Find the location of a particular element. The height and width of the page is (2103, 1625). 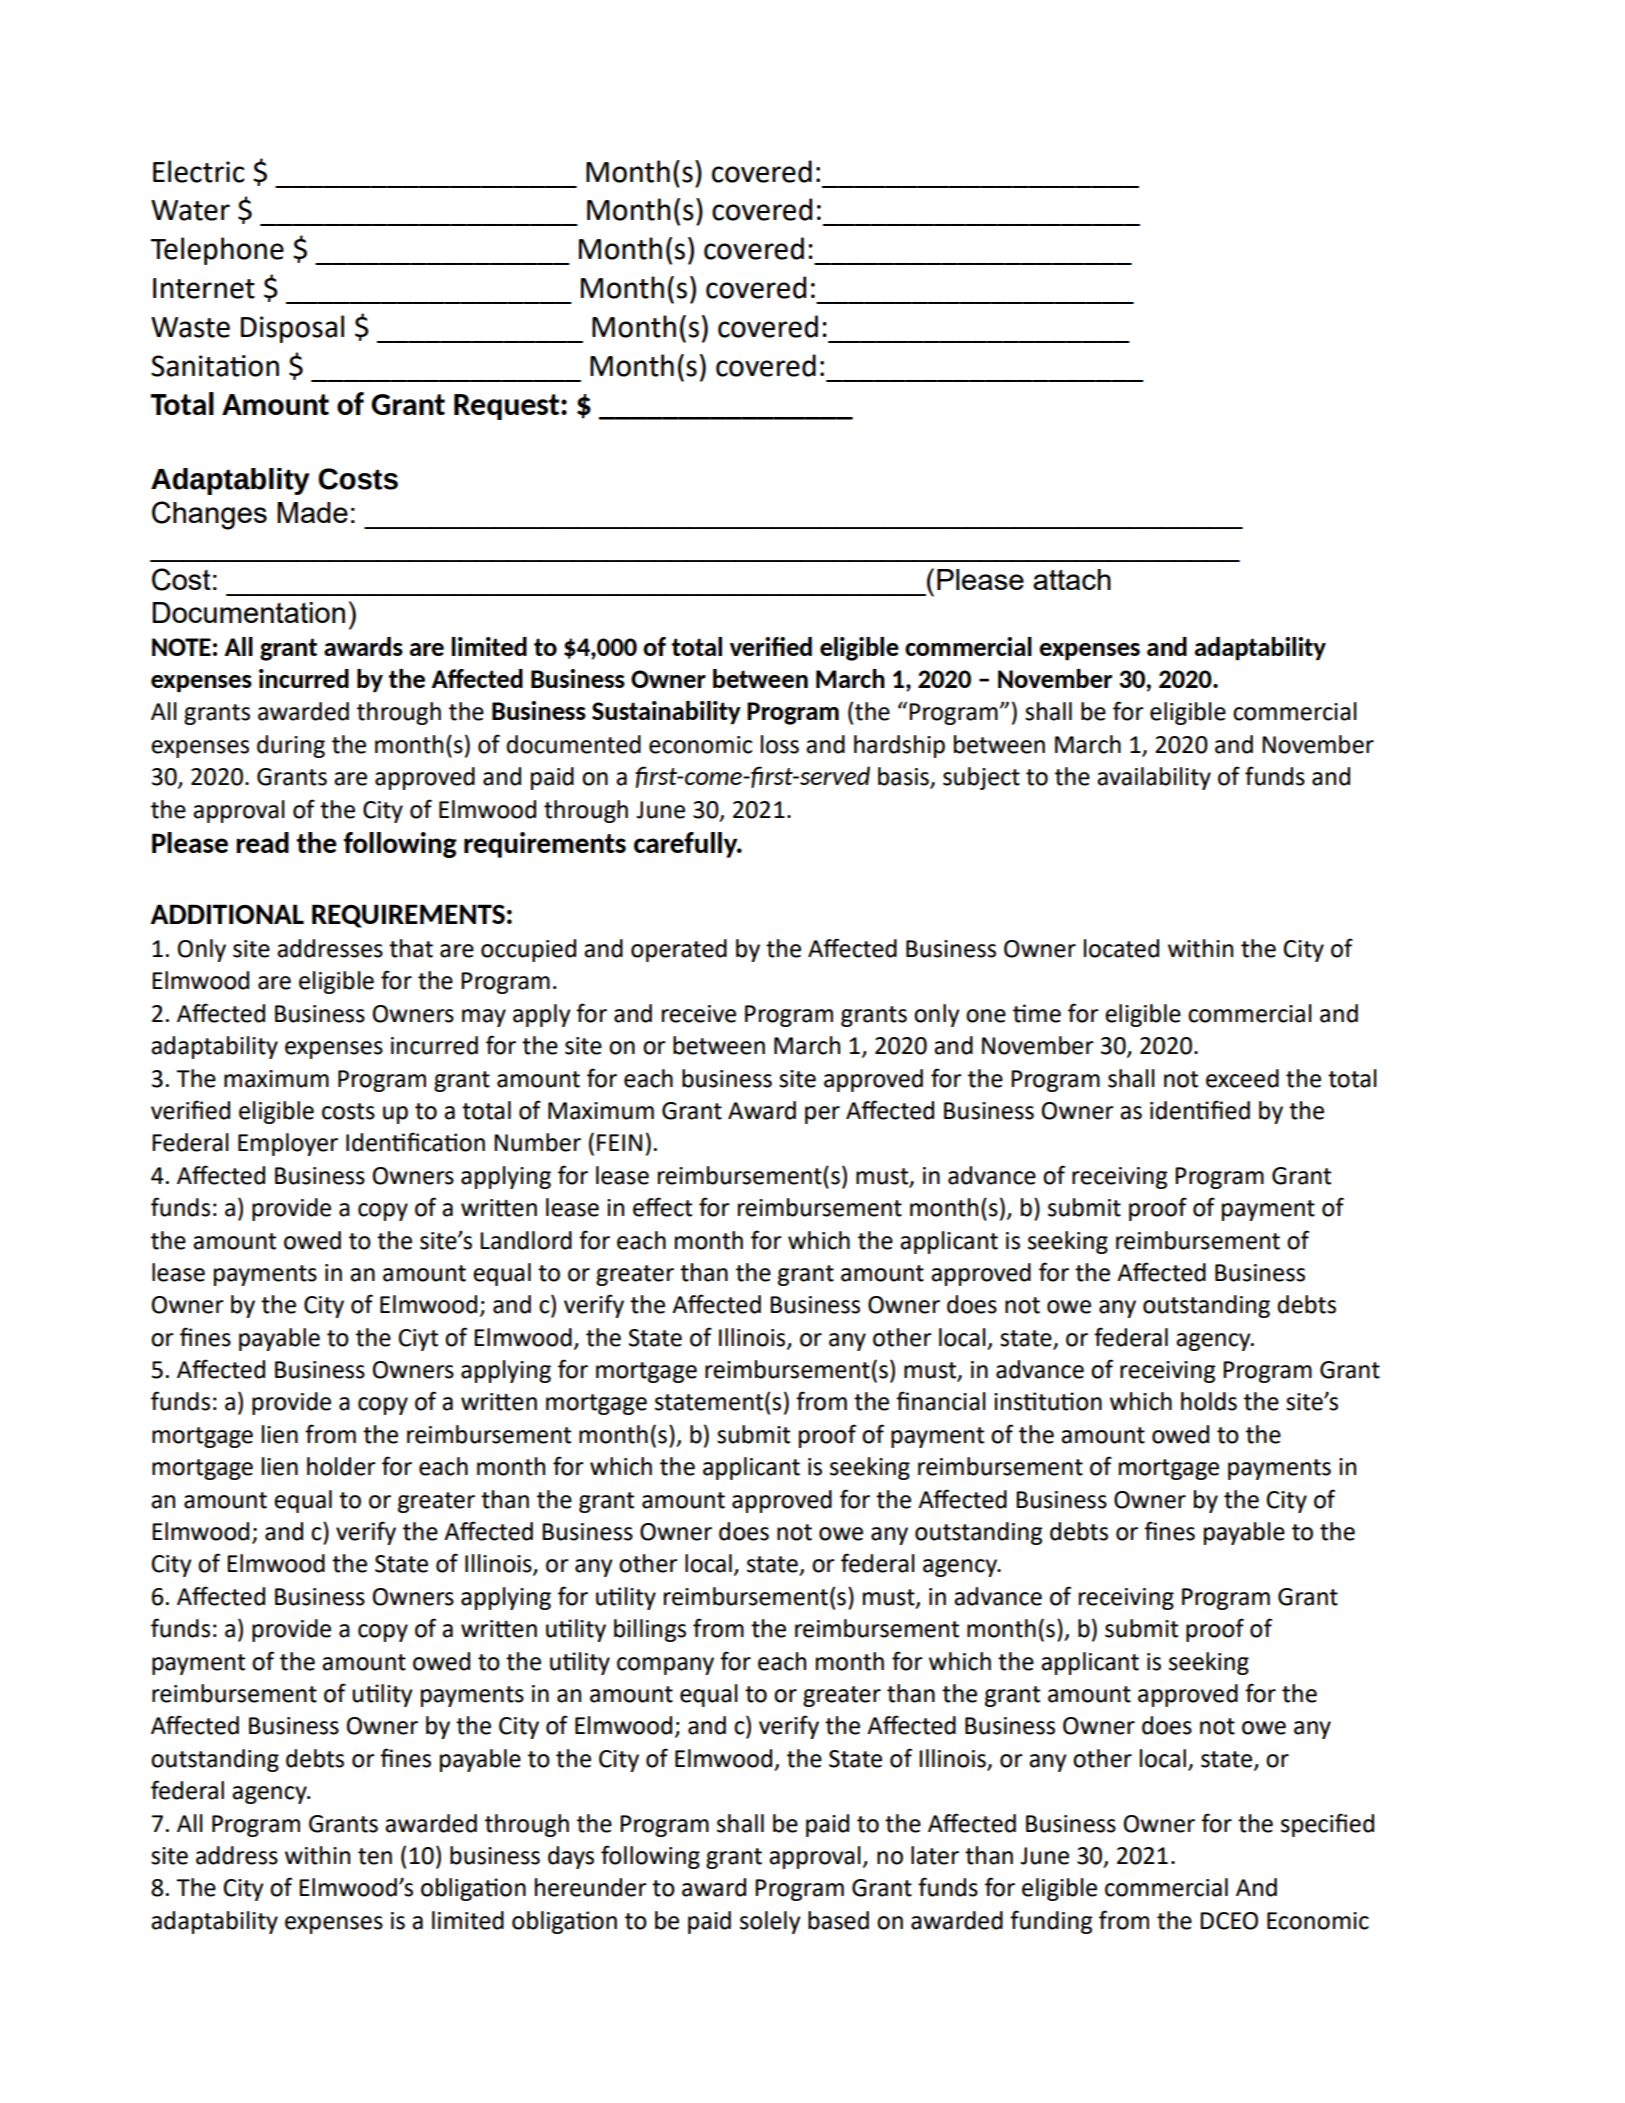

Telephone is located at coordinates (217, 251).
